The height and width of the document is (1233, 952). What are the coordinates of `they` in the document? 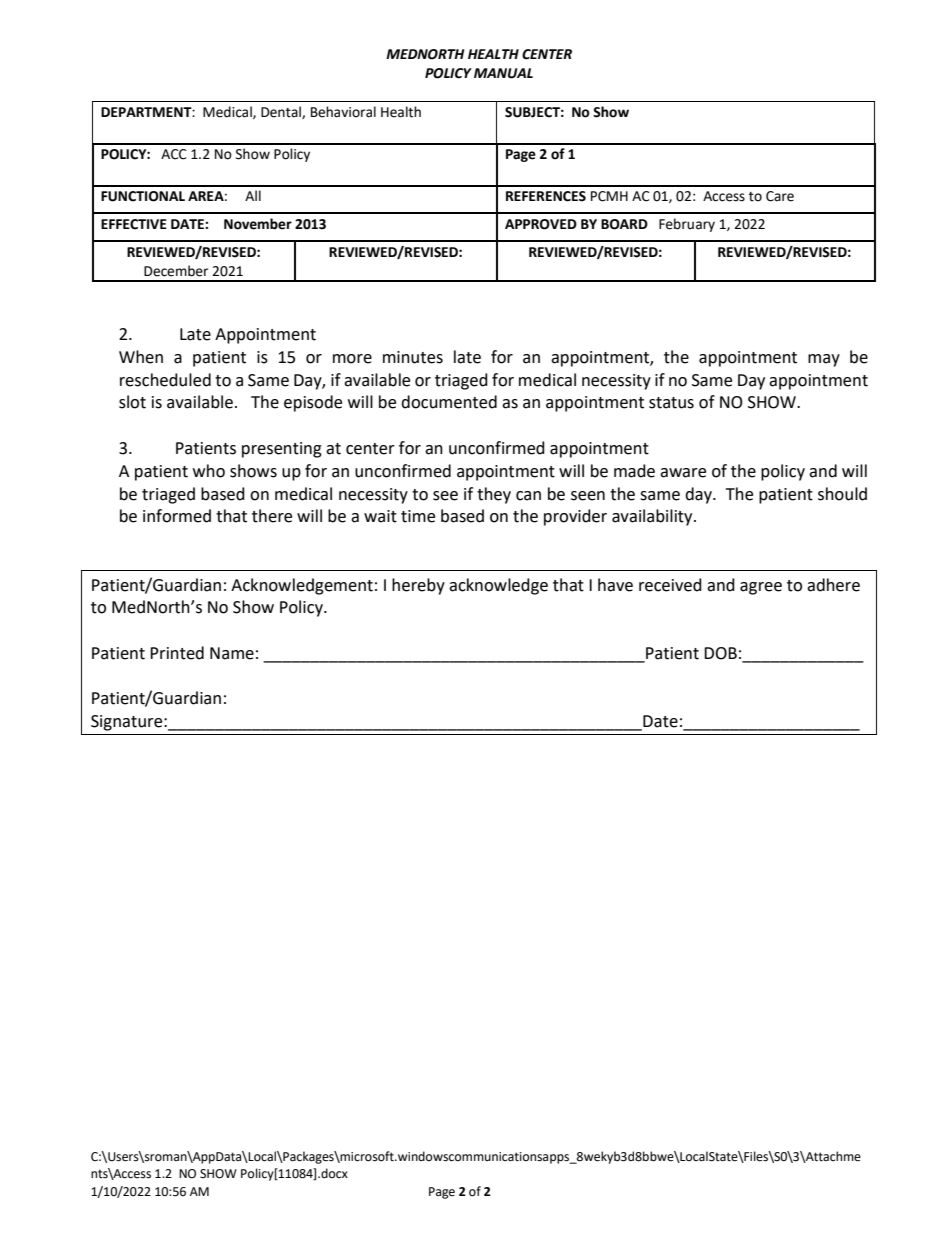 It's located at (494, 495).
